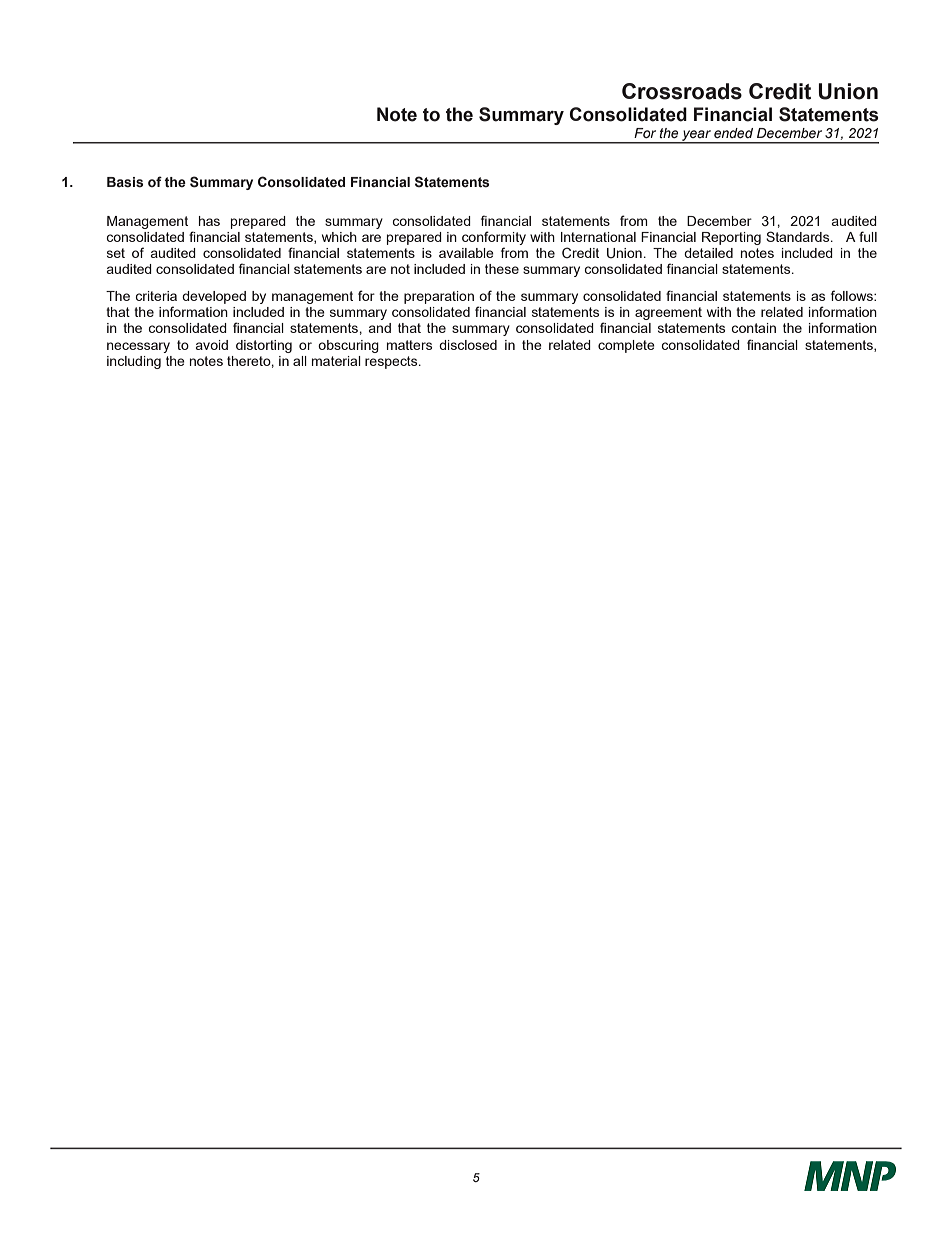  I want to click on disclosed, so click(468, 345).
